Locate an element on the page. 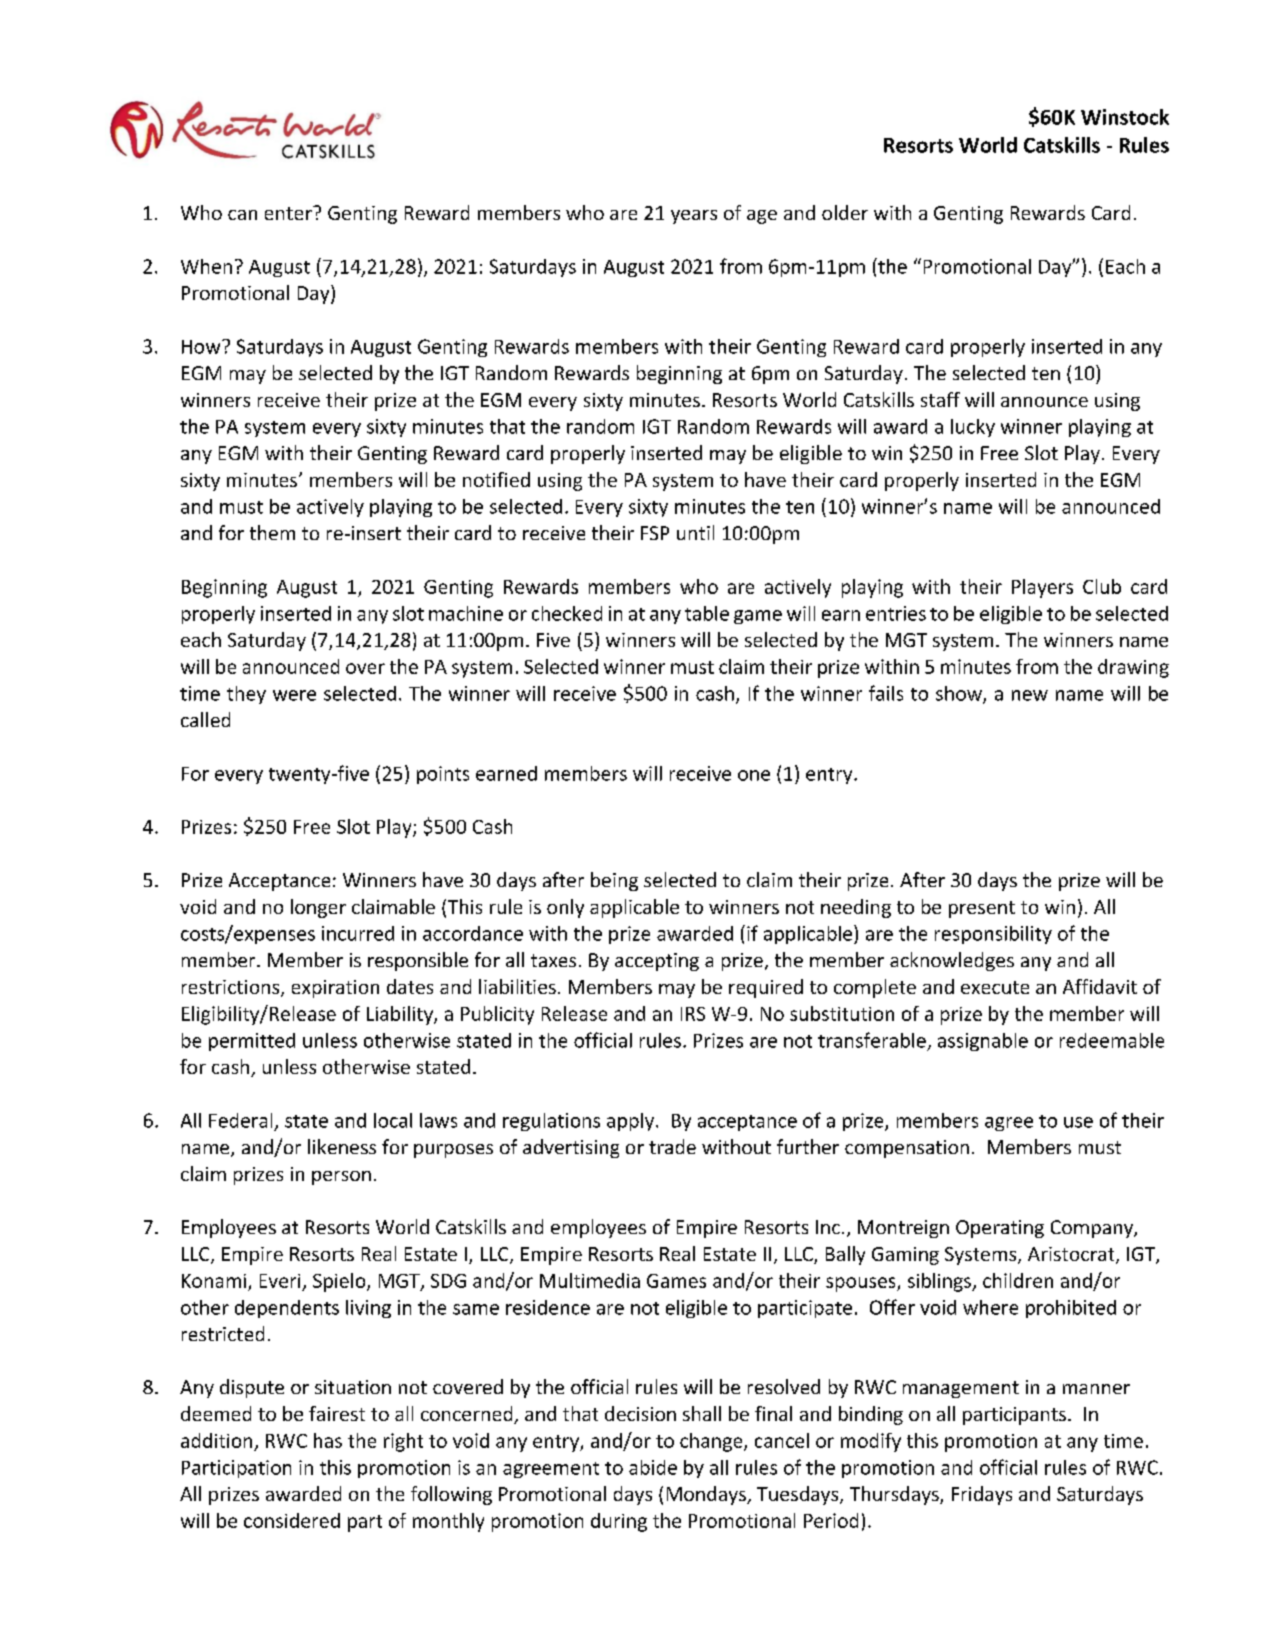 The width and height of the document is (1274, 1649). assignable is located at coordinates (983, 1042).
